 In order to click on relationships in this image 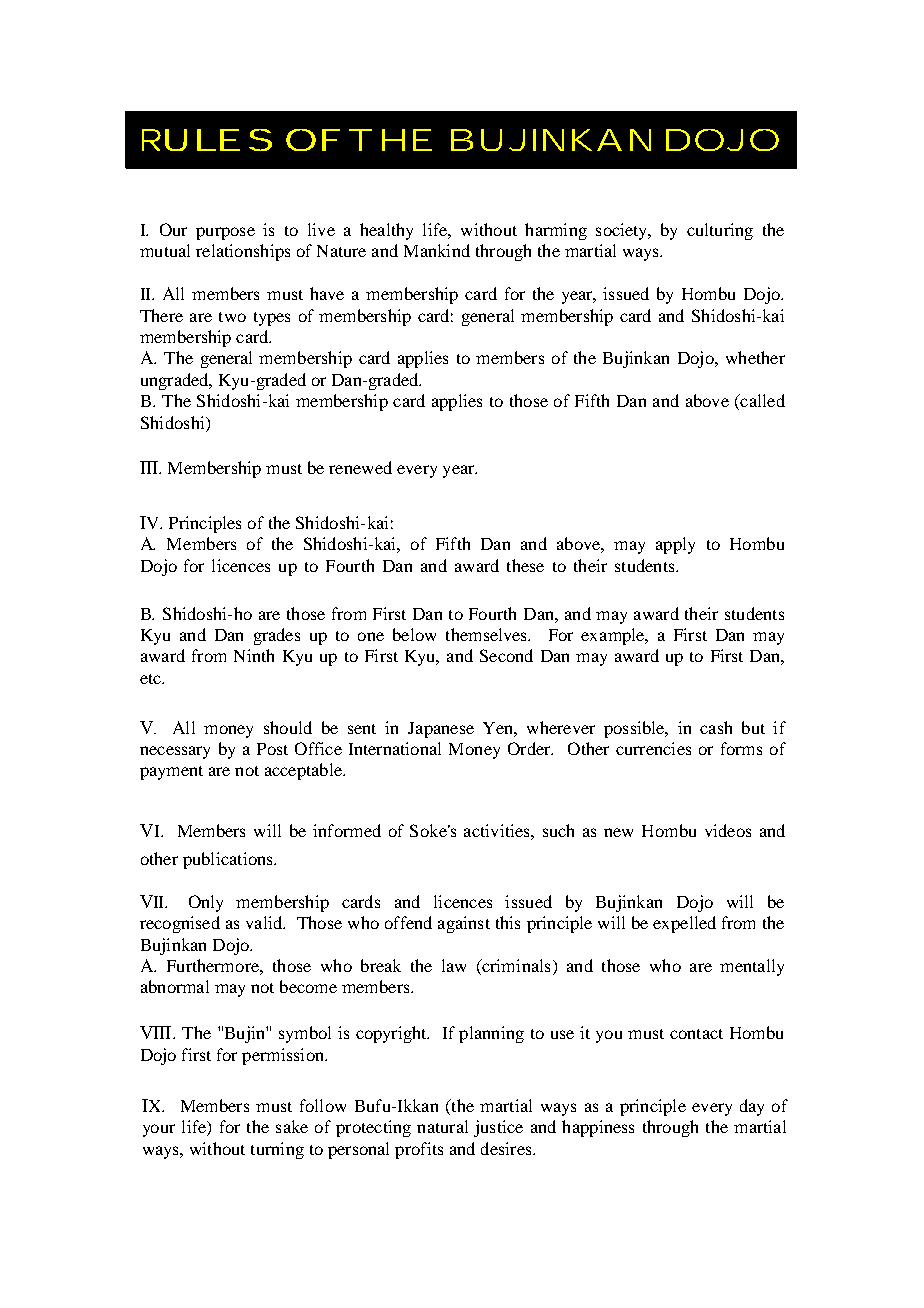, I will do `click(243, 252)`.
